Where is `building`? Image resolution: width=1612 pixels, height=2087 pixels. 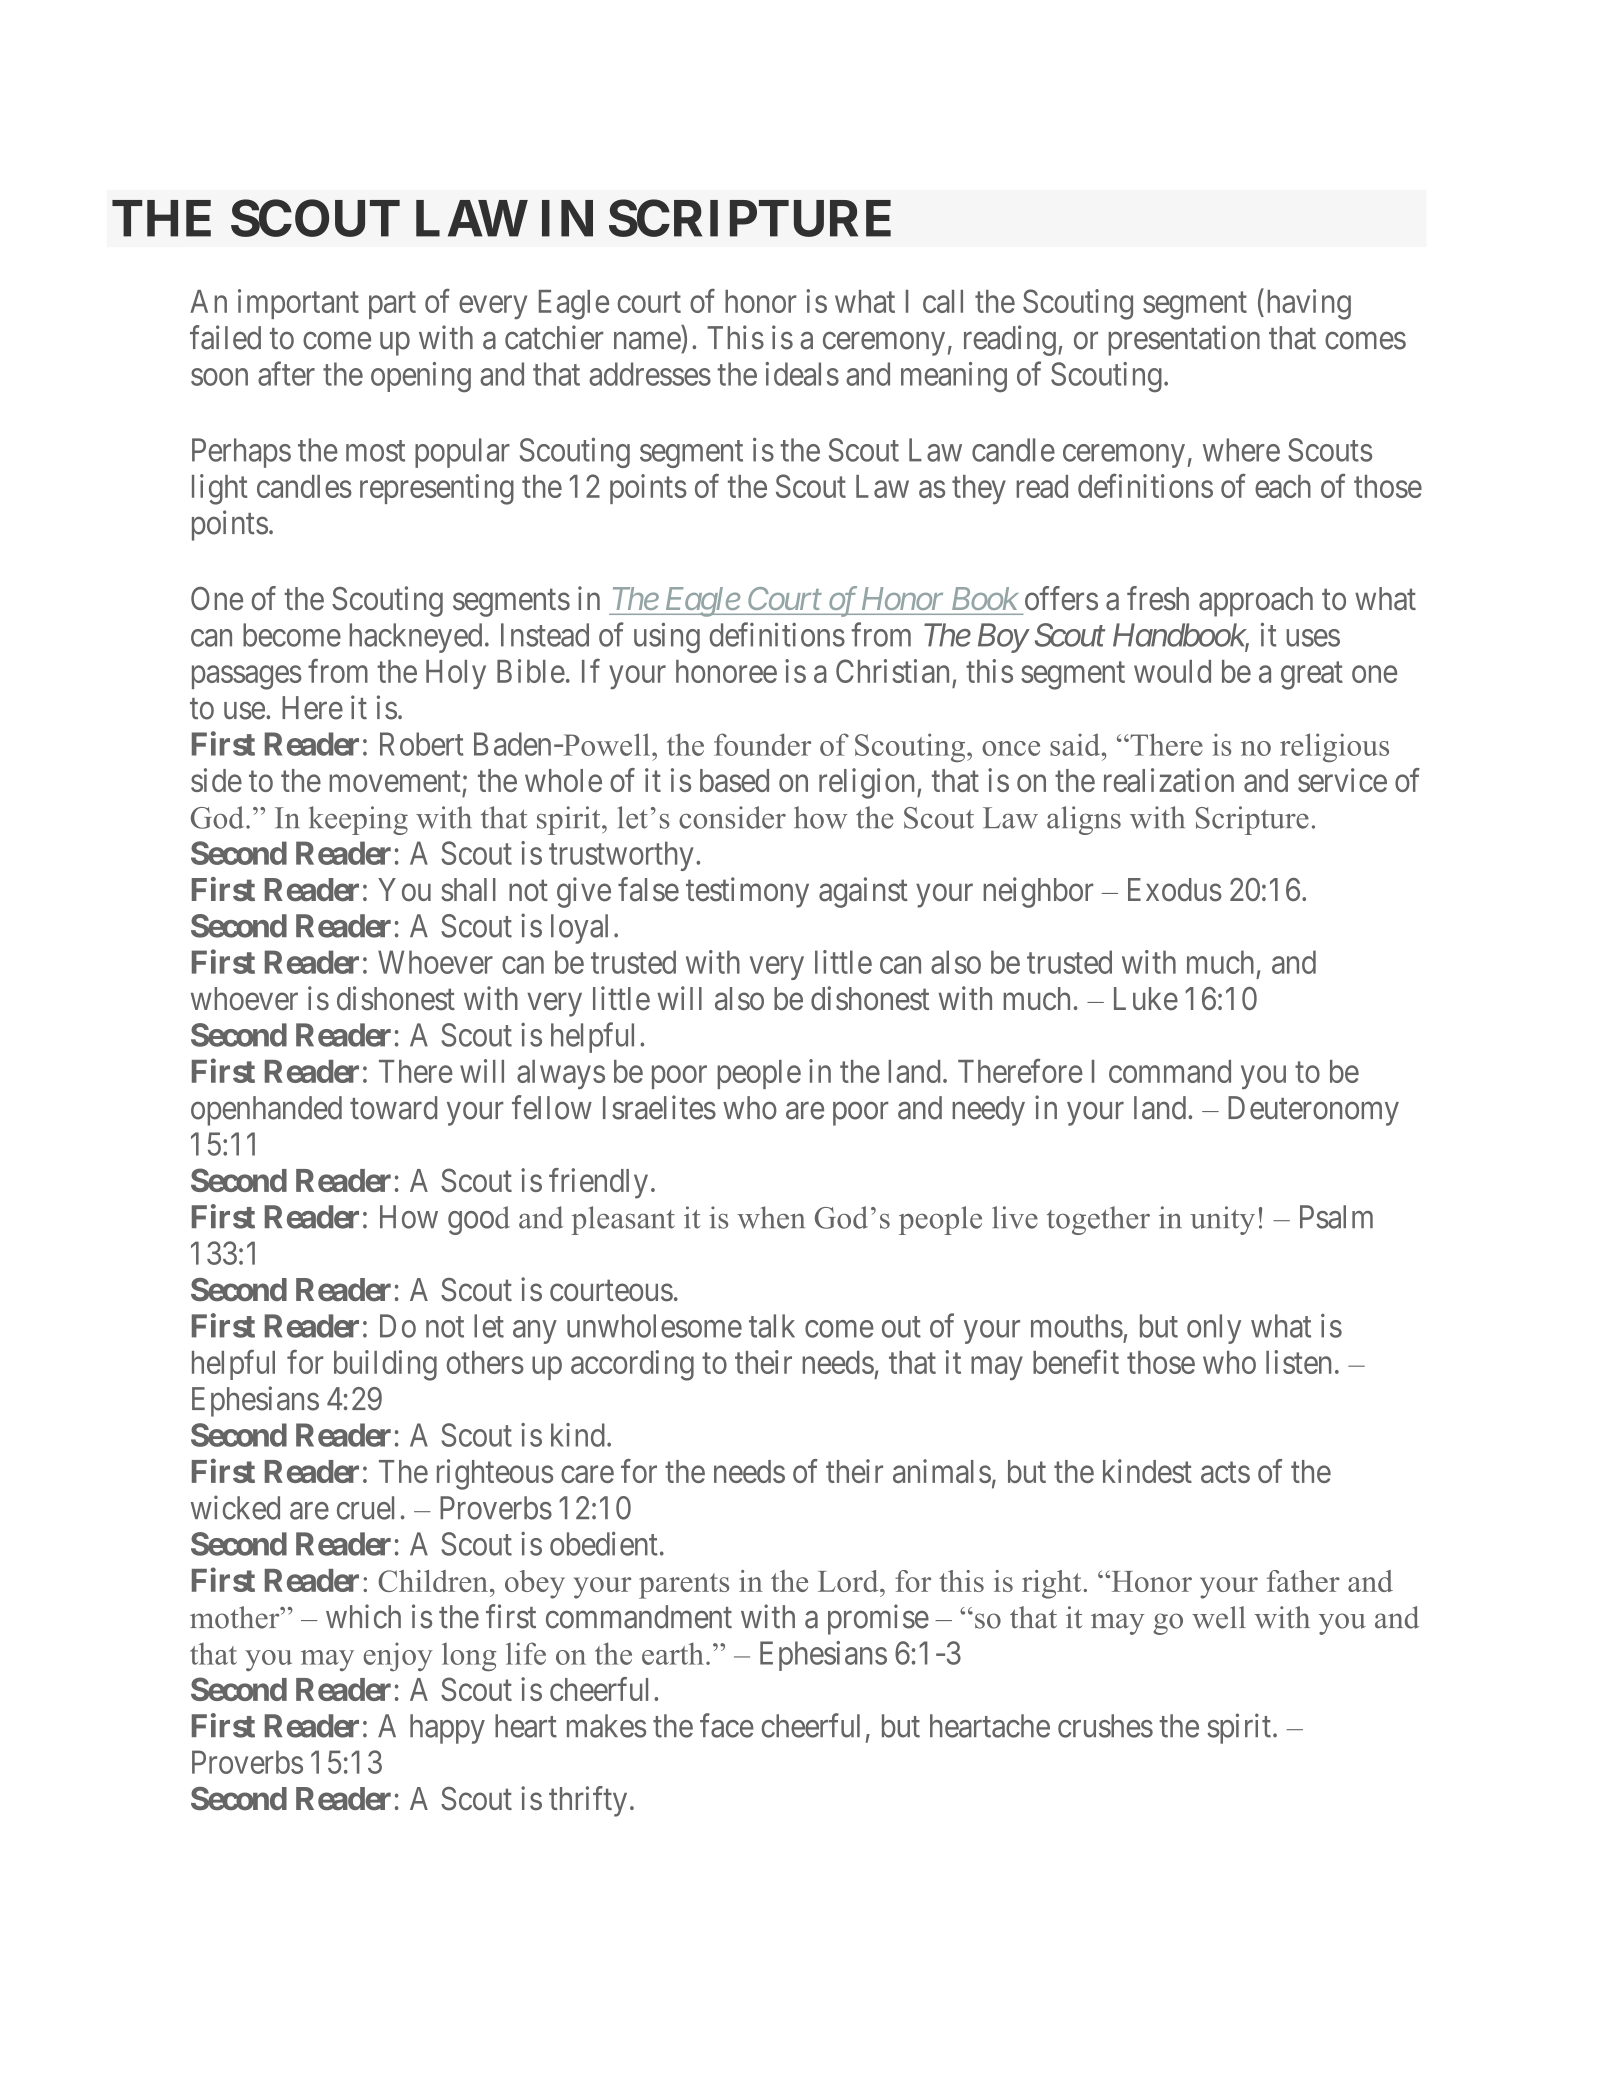
building is located at coordinates (385, 1365).
